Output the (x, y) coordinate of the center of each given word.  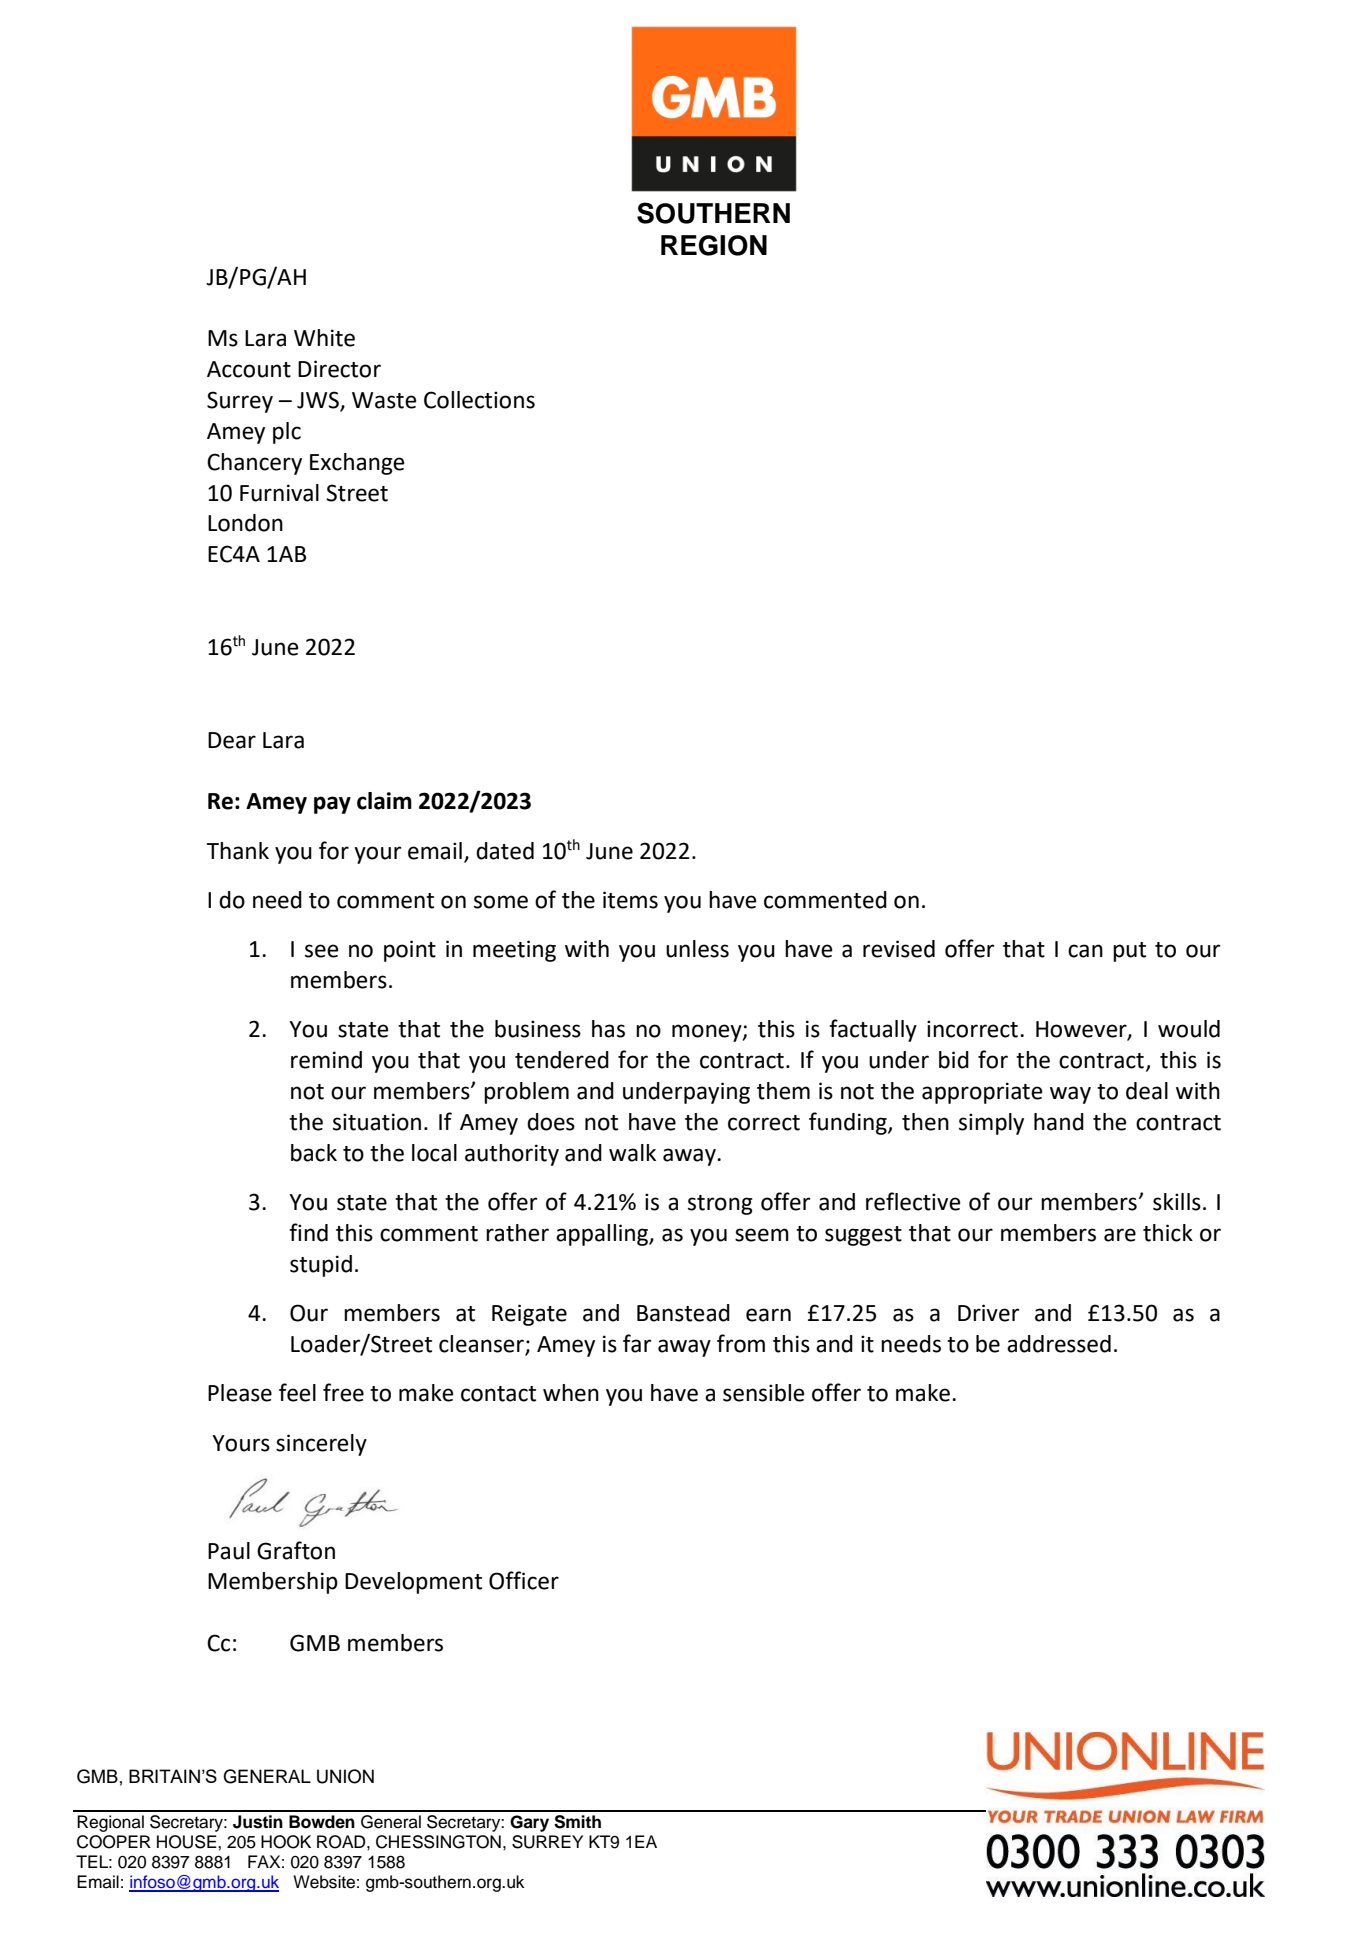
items (630, 900)
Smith (577, 1822)
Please (240, 1393)
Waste (384, 400)
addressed (1059, 1344)
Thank (238, 851)
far (637, 1343)
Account (249, 369)
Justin (258, 1822)
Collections (479, 400)
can (1085, 951)
